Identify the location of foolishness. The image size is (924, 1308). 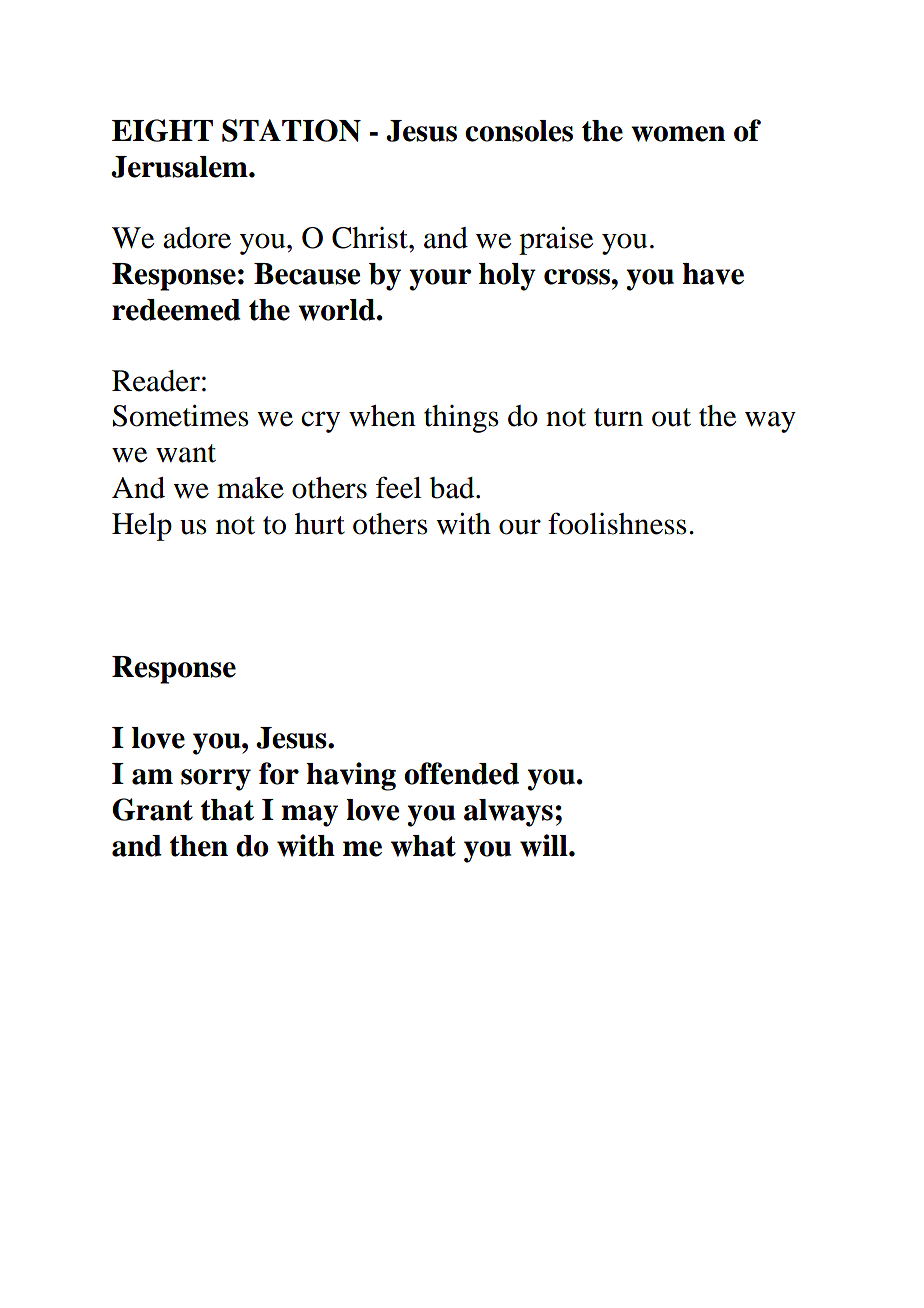
(617, 523).
